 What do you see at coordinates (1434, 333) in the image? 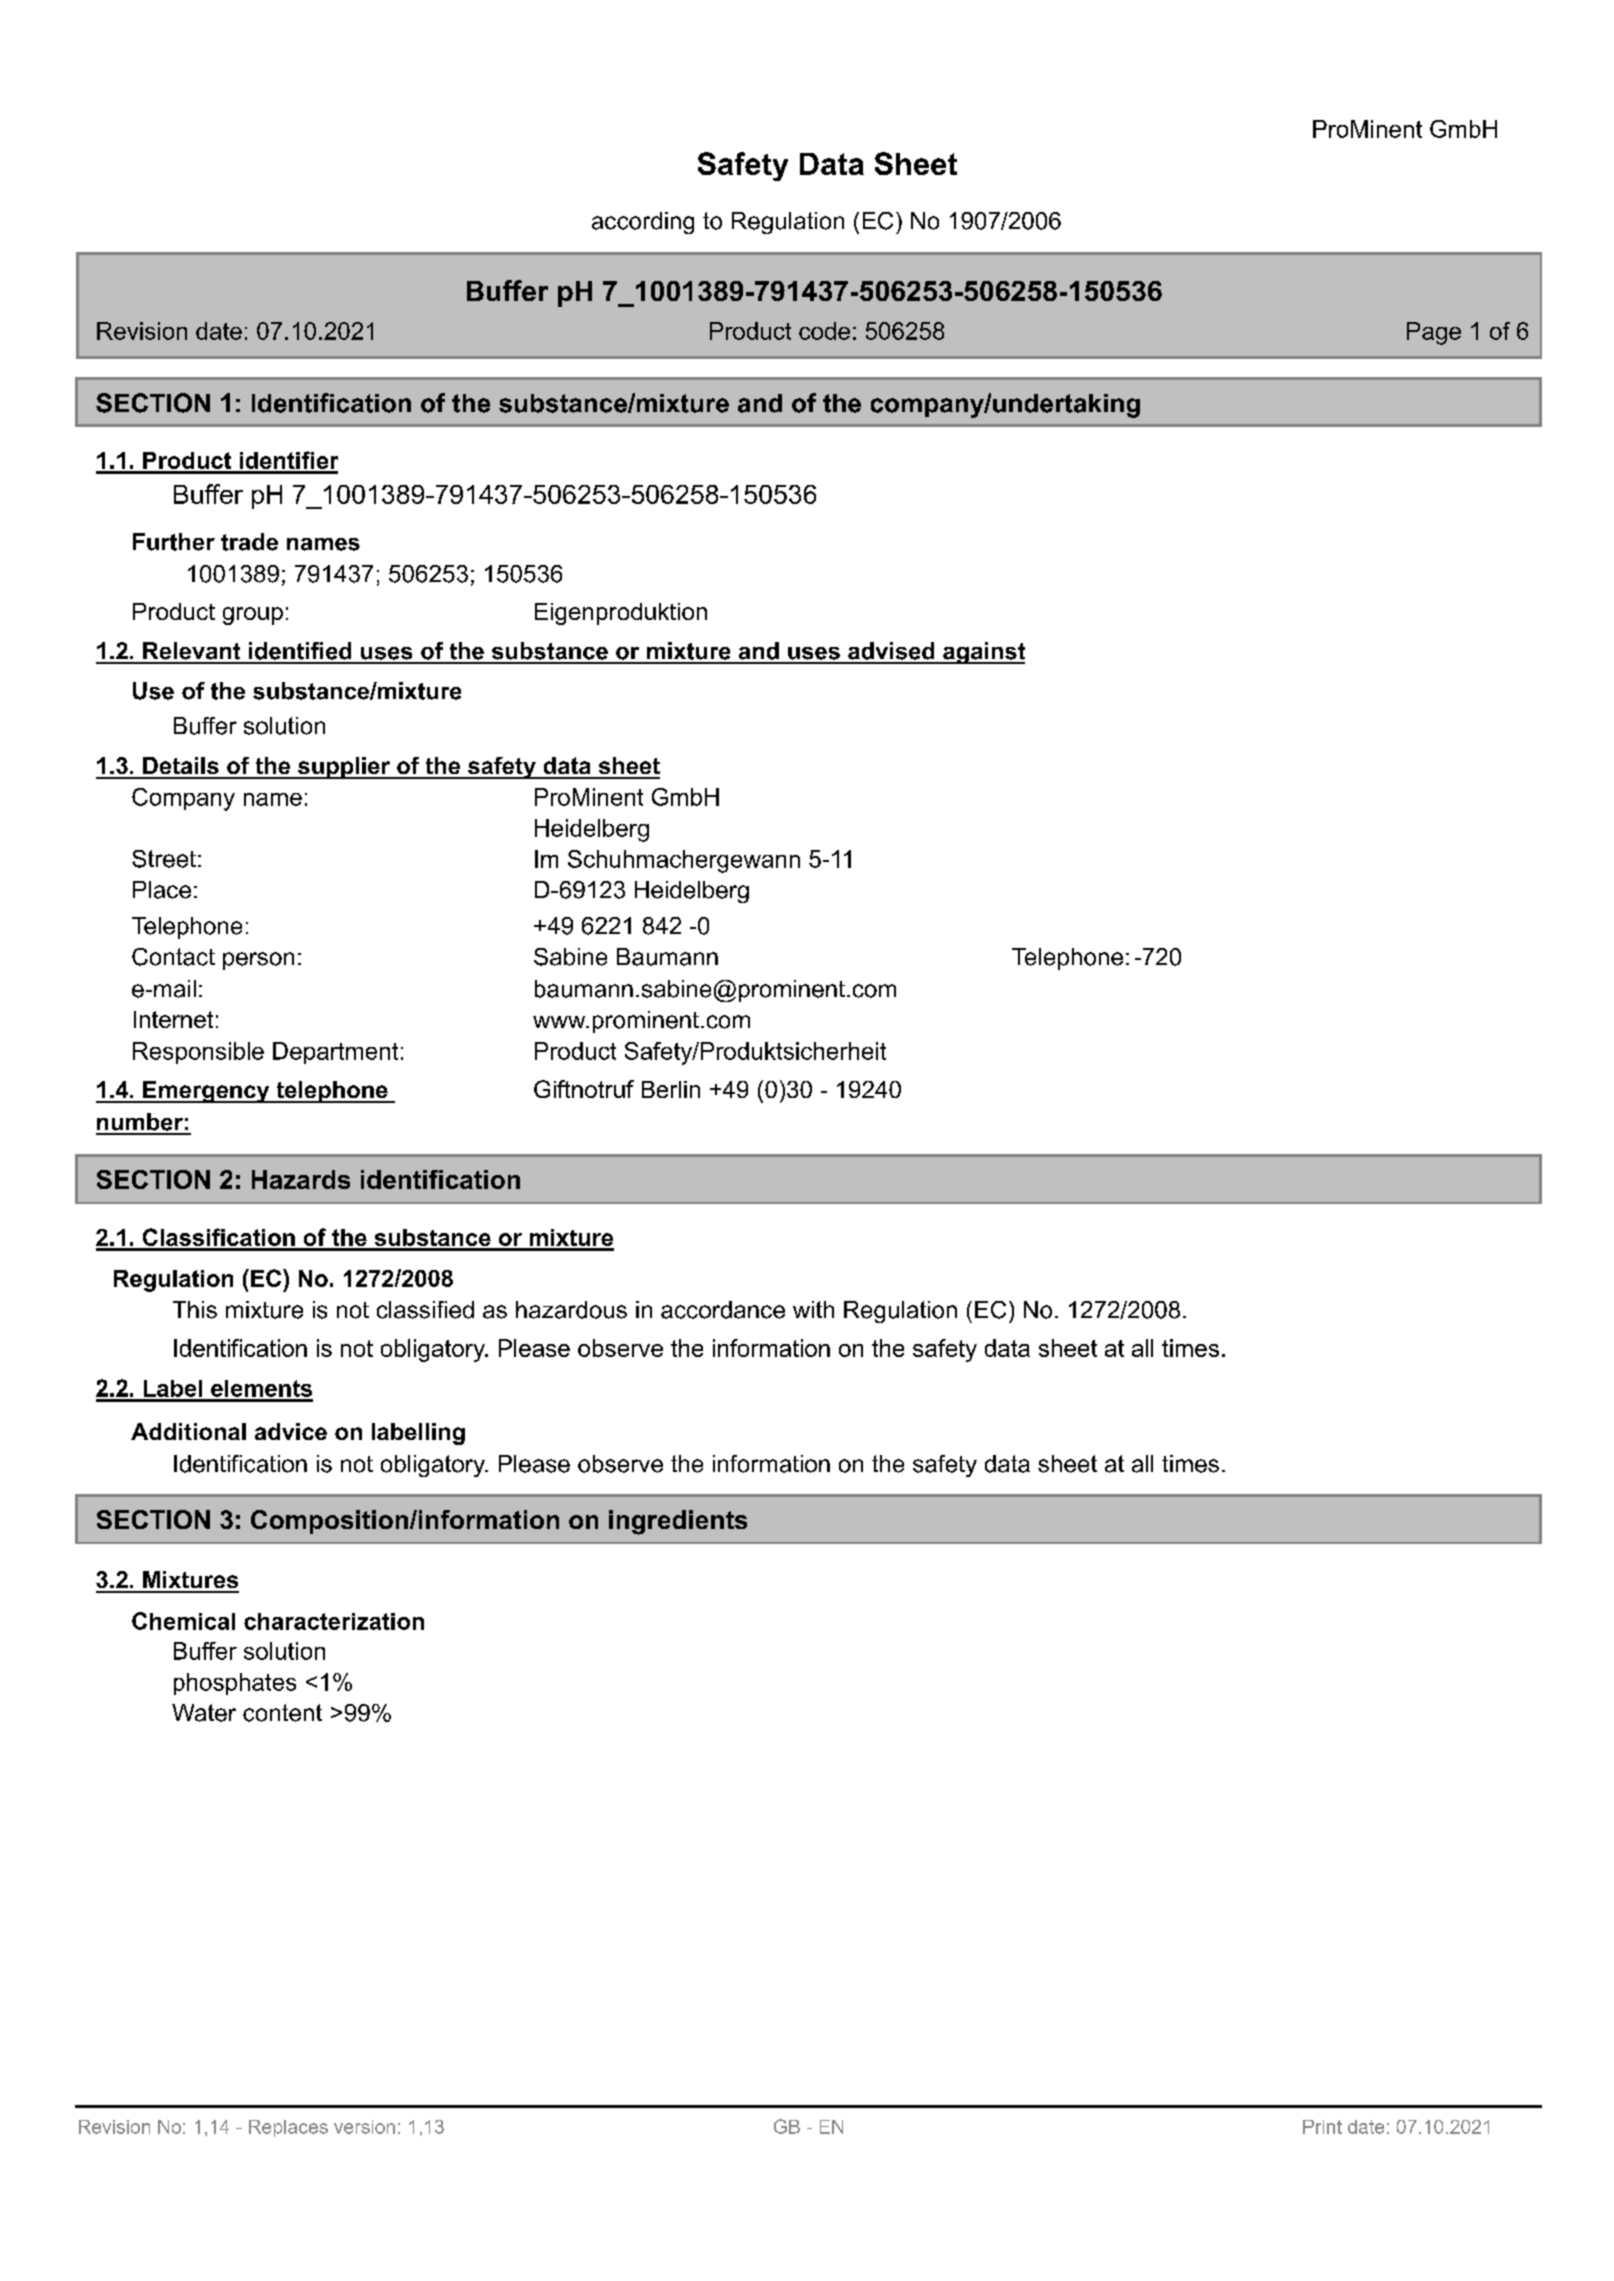
I see `Page` at bounding box center [1434, 333].
